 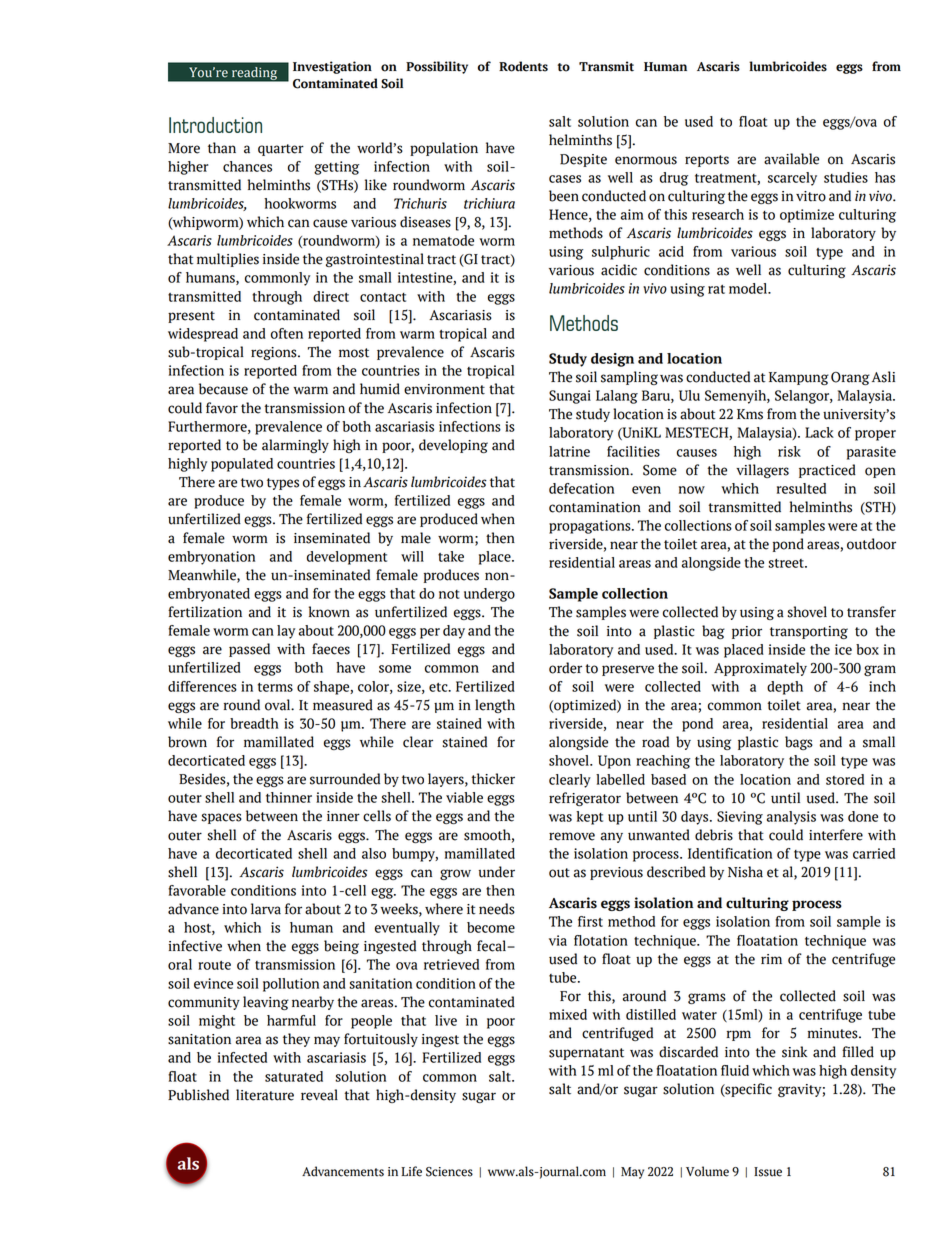 I want to click on literature, so click(x=265, y=1095).
